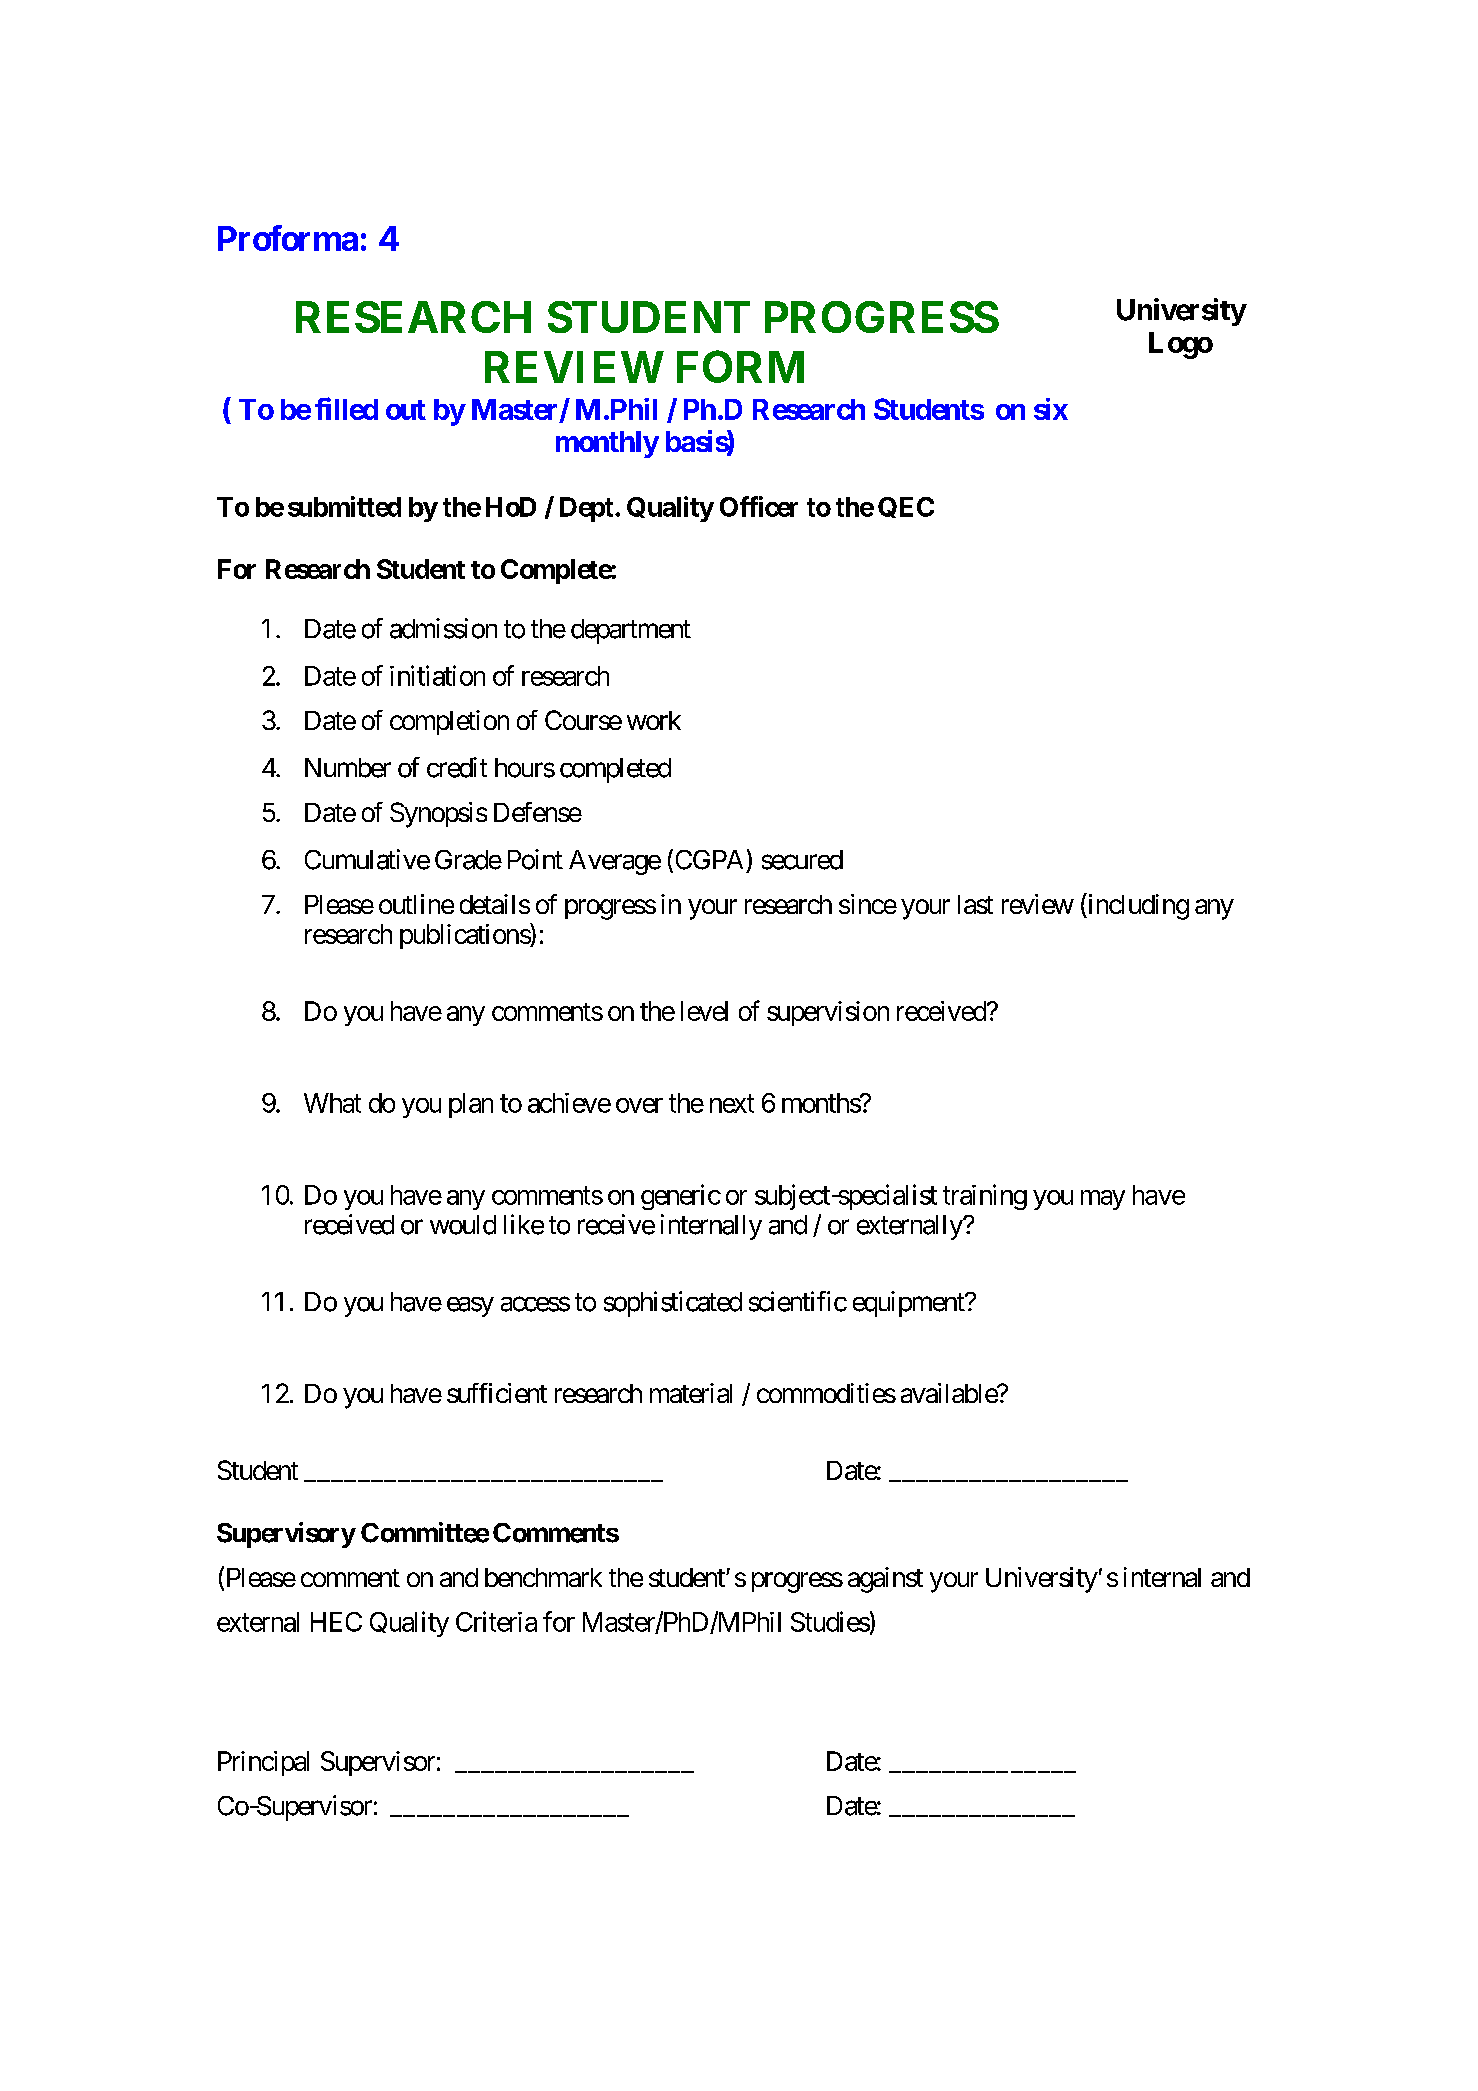 The image size is (1478, 2091). What do you see at coordinates (1051, 409) in the screenshot?
I see `six` at bounding box center [1051, 409].
